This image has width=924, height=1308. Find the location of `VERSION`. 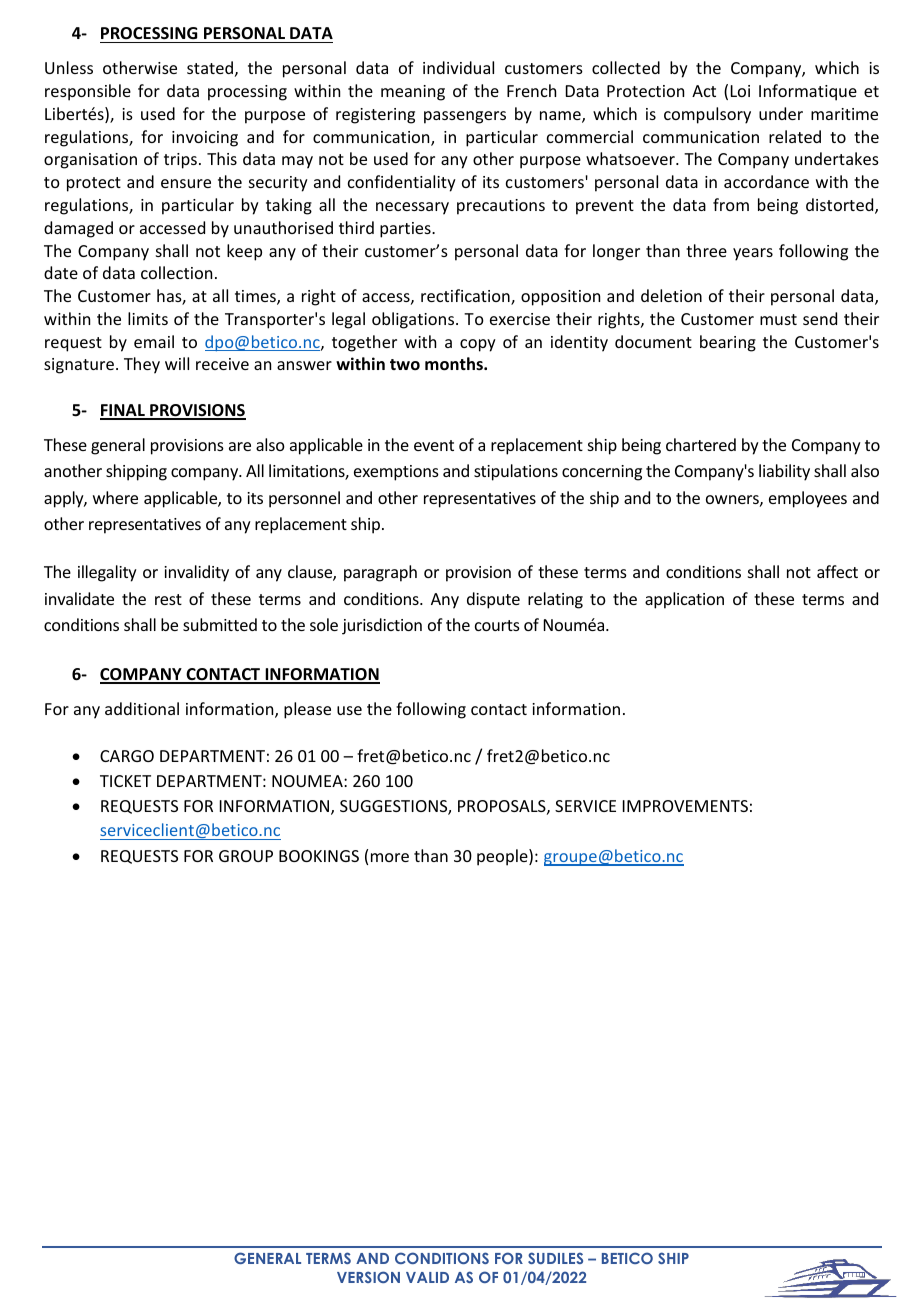

VERSION is located at coordinates (368, 1277).
